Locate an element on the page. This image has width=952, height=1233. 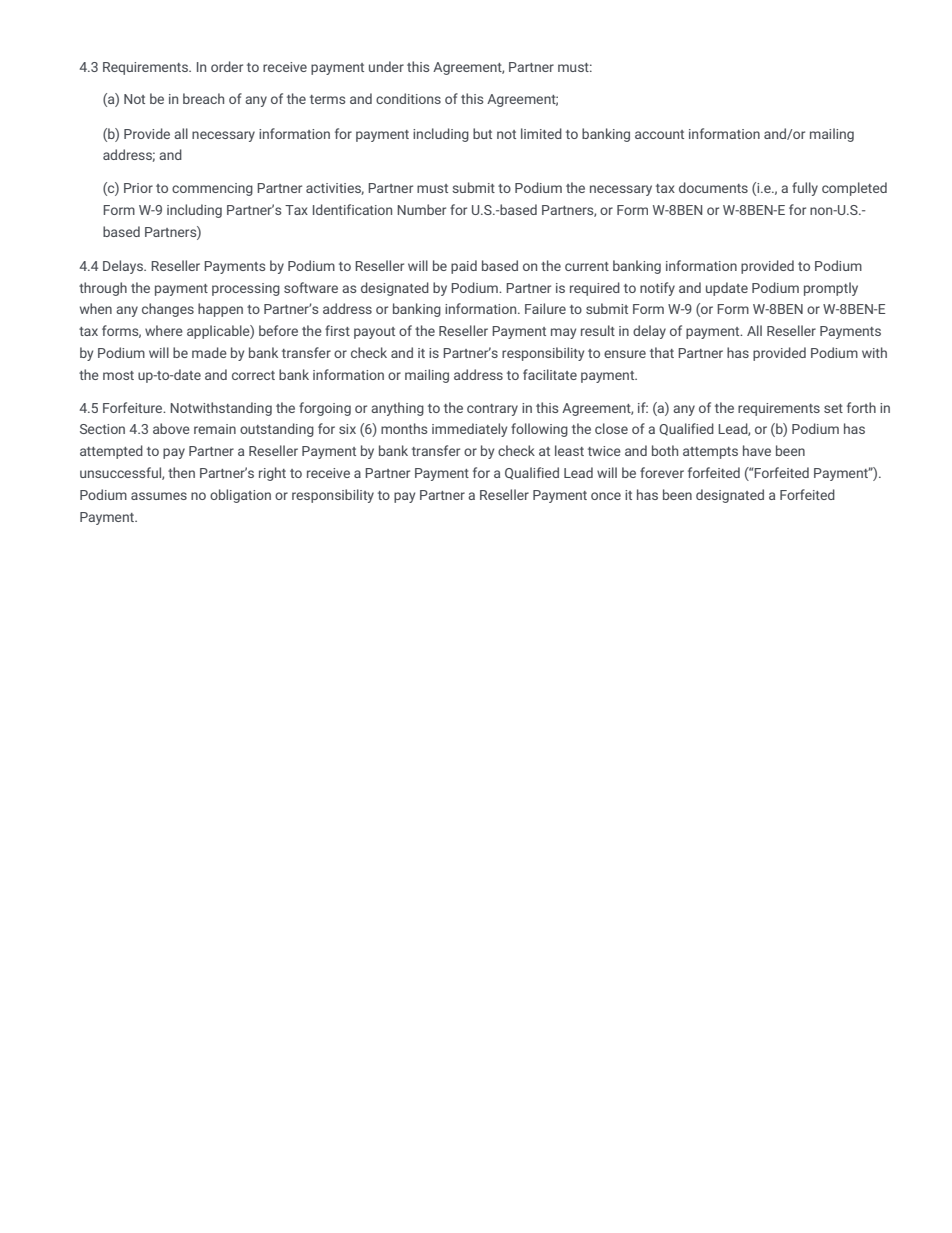
facilitate is located at coordinates (550, 374).
